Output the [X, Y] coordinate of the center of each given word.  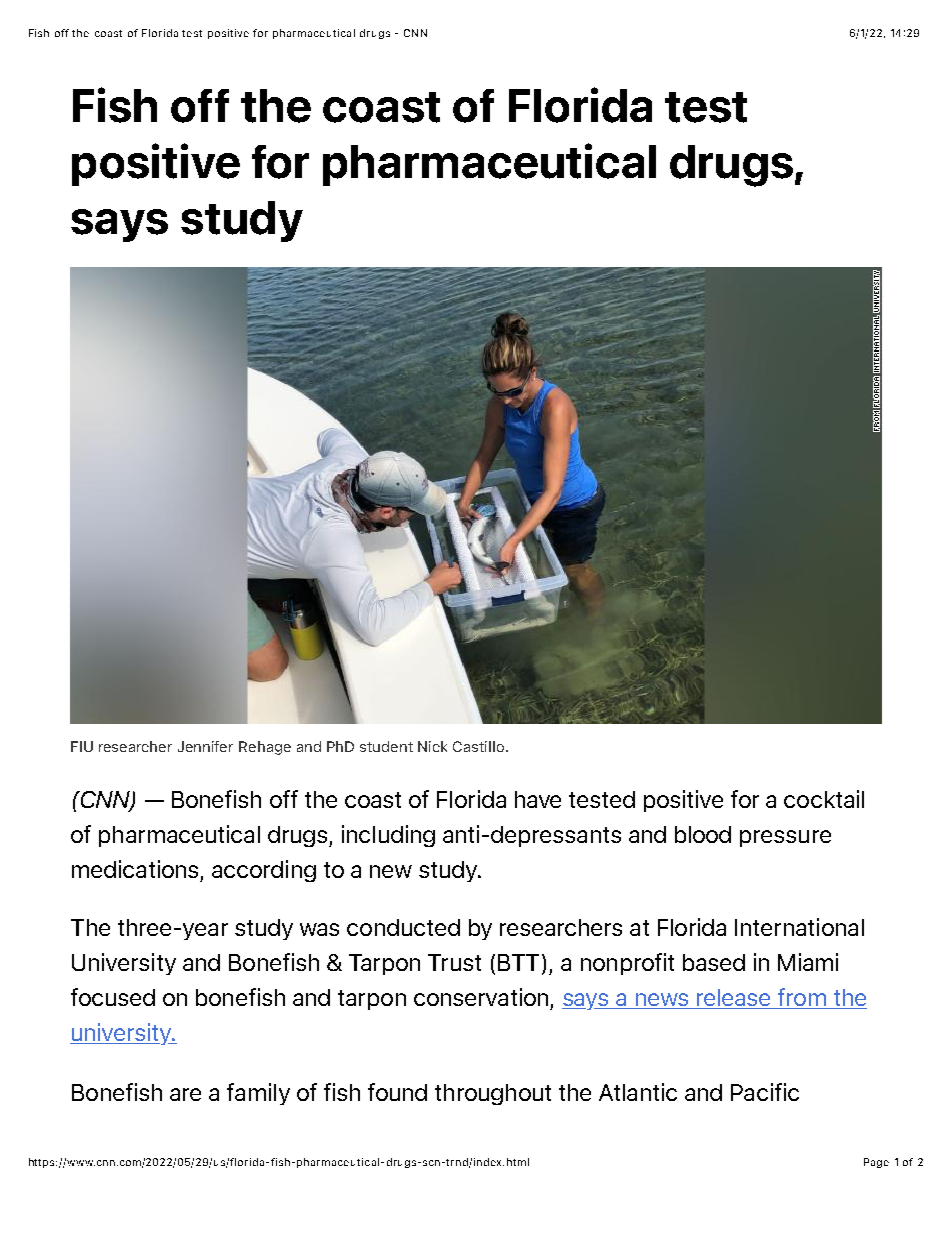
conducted [403, 927]
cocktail [824, 799]
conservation [481, 997]
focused [113, 997]
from [802, 998]
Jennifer [205, 746]
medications [135, 869]
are [185, 1094]
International [799, 927]
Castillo [480, 746]
